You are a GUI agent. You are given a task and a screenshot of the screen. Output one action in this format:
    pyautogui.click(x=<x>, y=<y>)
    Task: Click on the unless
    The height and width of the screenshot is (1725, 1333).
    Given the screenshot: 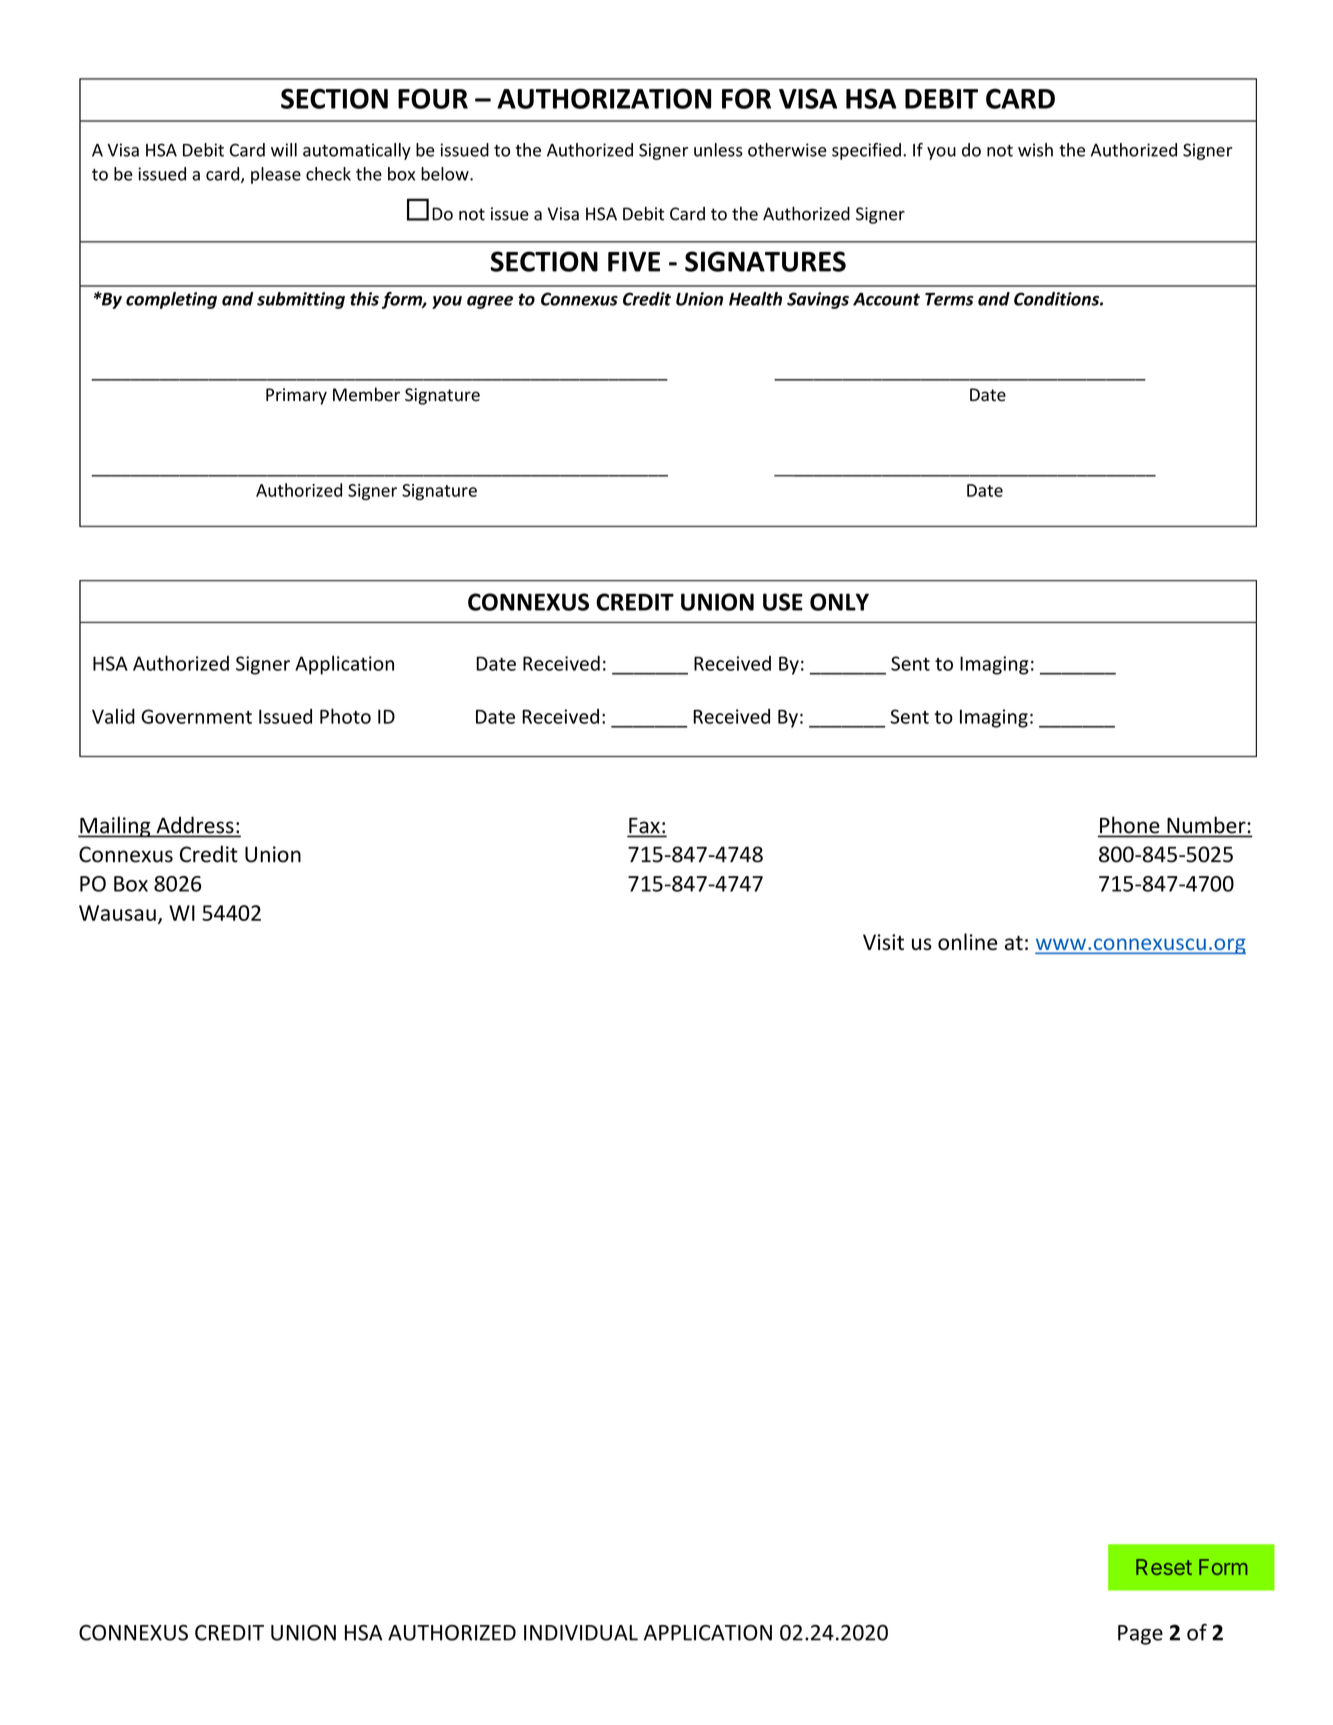 What is the action you would take?
    pyautogui.click(x=718, y=150)
